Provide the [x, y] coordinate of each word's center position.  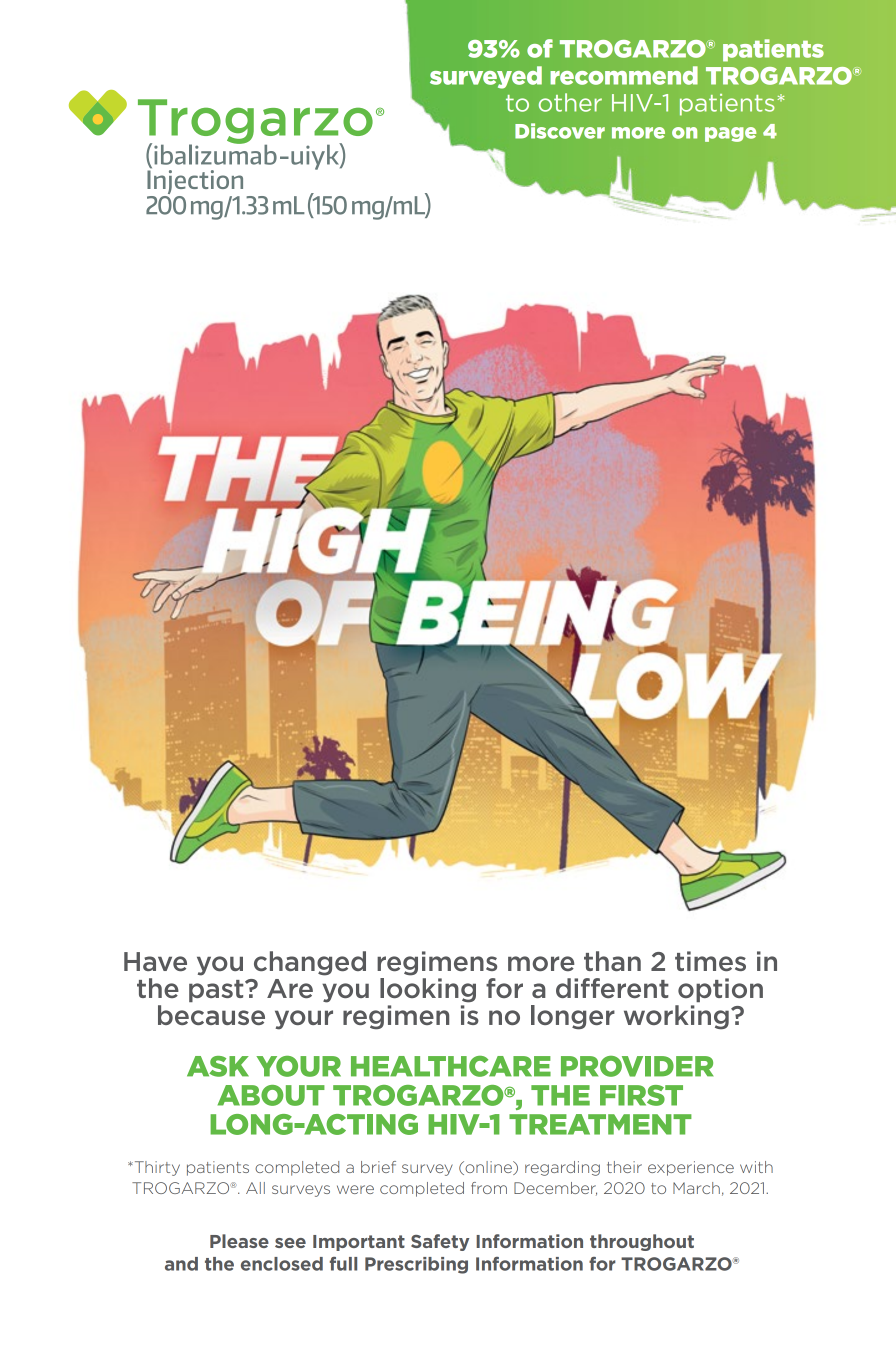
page [730, 134]
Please [239, 1241]
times [710, 961]
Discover [560, 131]
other [570, 102]
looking [428, 990]
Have [155, 961]
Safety [440, 1242]
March [696, 1188]
